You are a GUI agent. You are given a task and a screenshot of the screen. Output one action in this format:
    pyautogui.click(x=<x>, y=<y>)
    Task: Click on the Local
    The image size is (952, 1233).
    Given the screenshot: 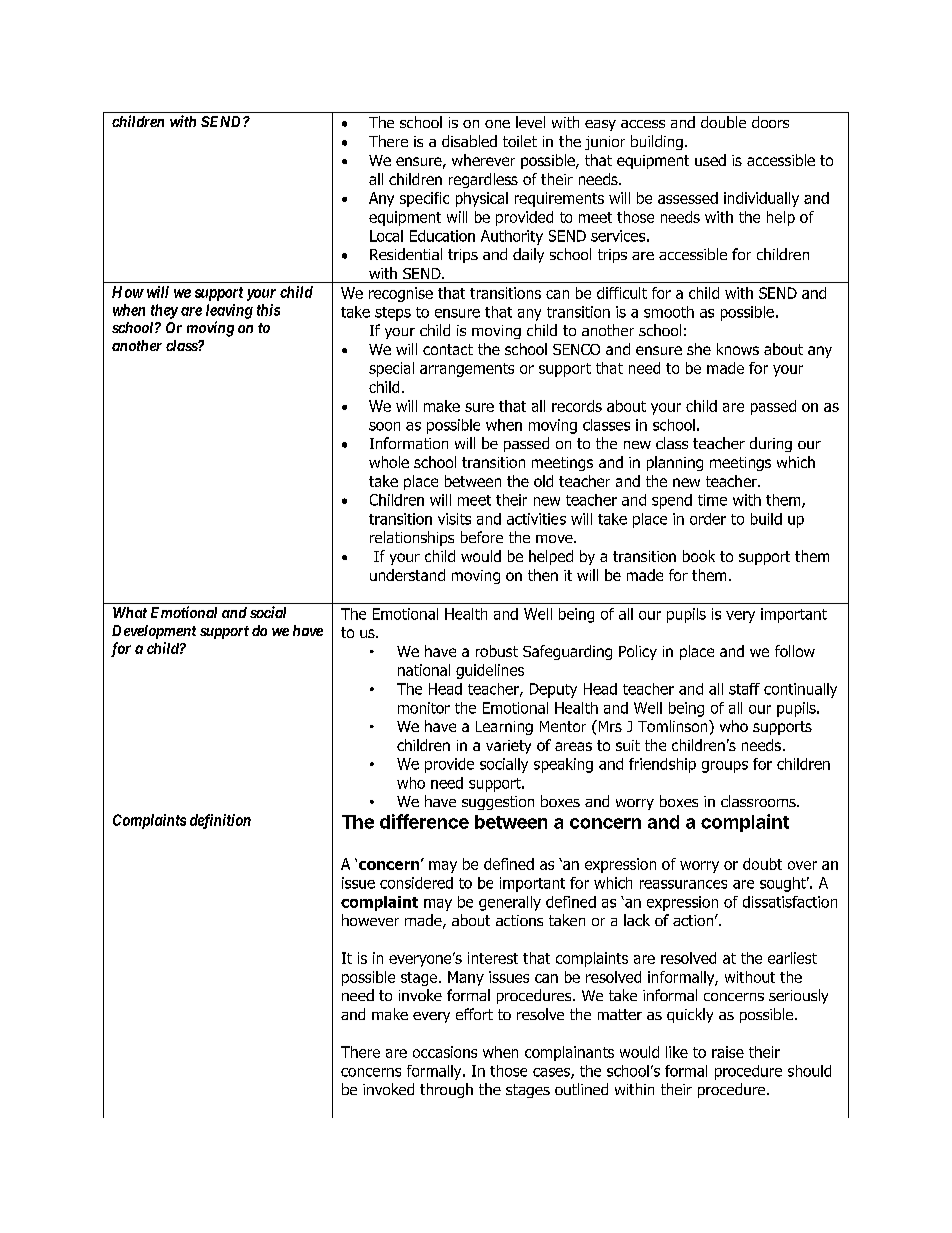 What is the action you would take?
    pyautogui.click(x=386, y=236)
